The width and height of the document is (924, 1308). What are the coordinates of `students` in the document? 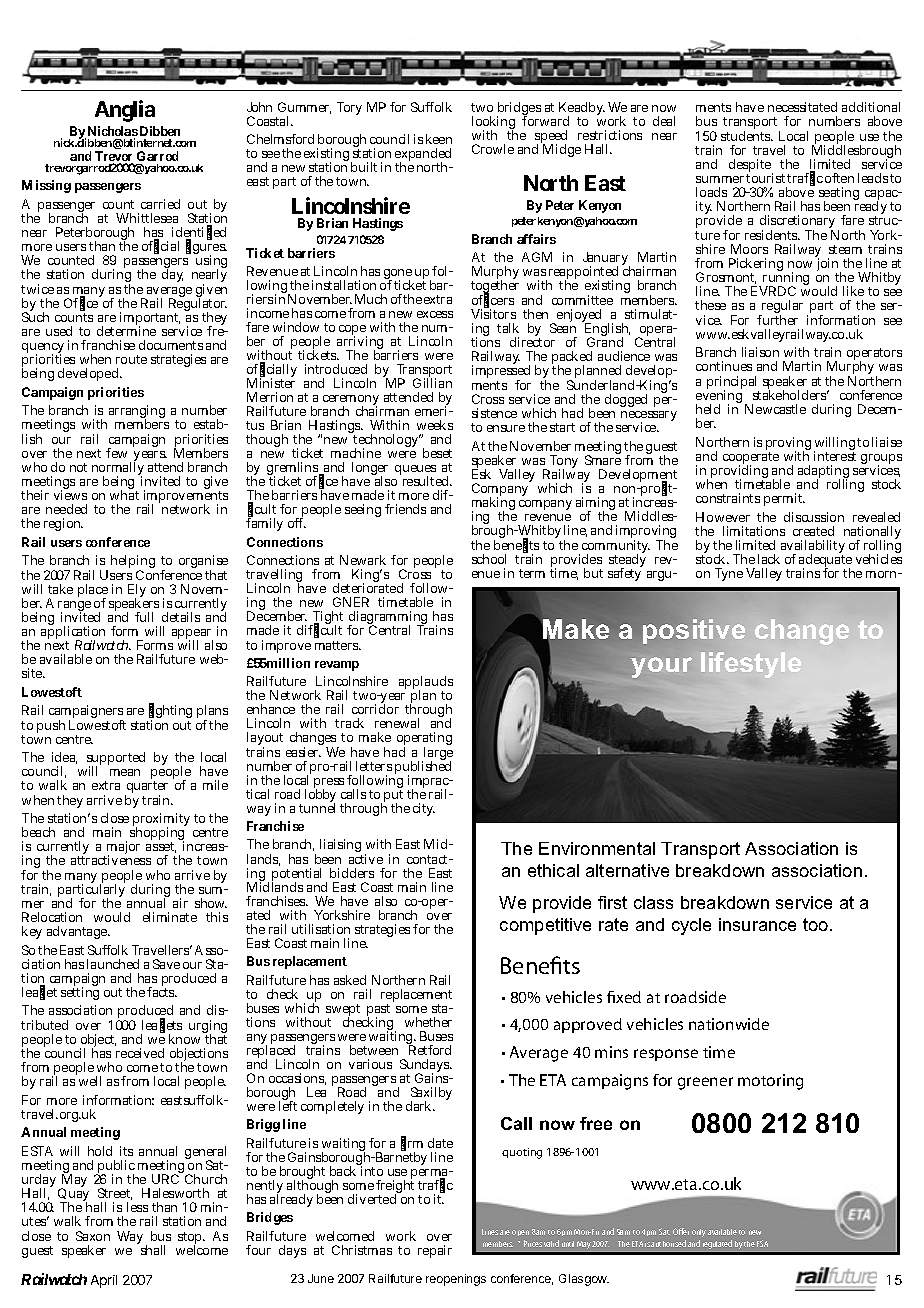 It's located at (747, 136).
